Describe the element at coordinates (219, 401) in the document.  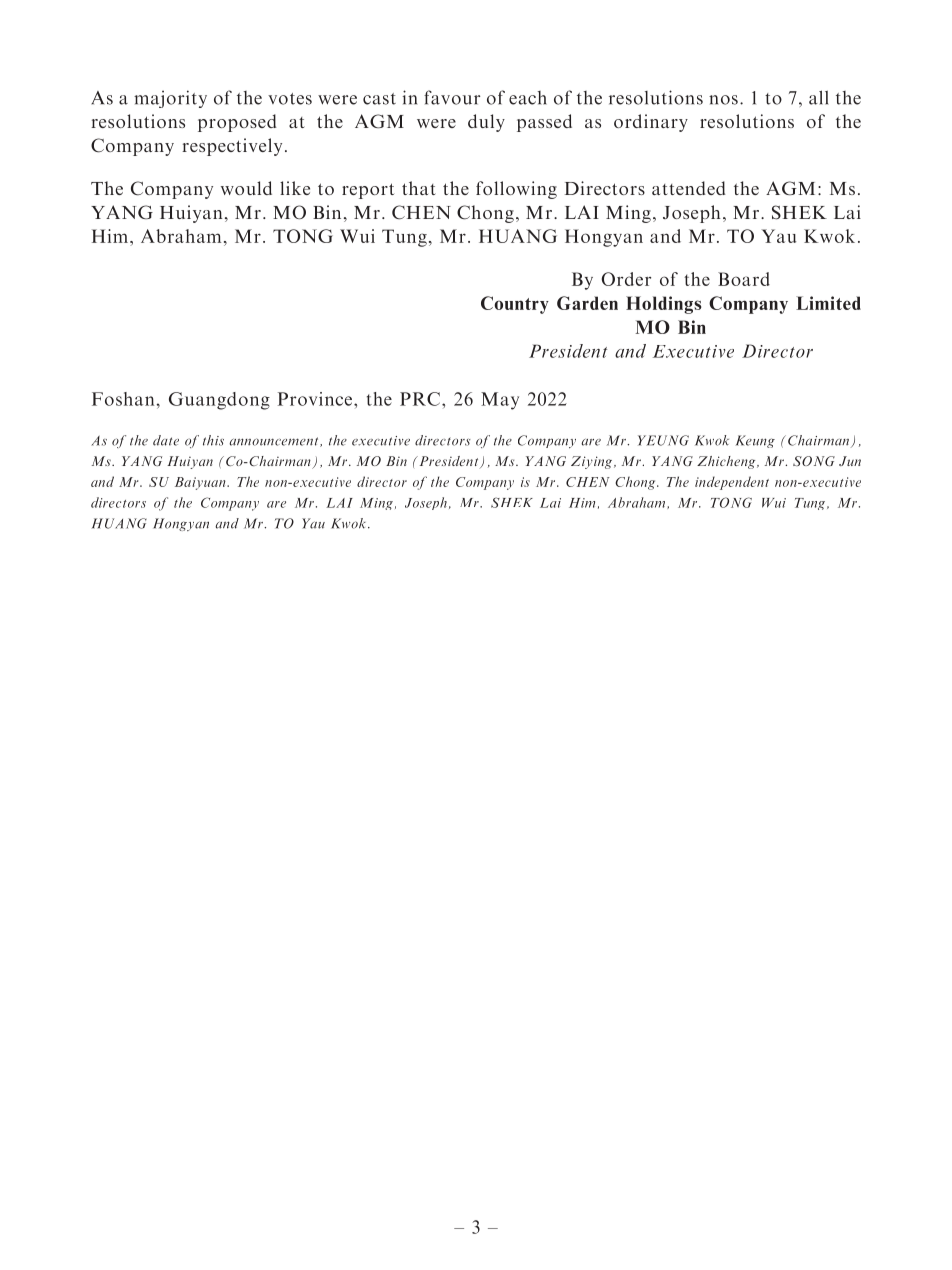
I see `Guangdong` at that location.
